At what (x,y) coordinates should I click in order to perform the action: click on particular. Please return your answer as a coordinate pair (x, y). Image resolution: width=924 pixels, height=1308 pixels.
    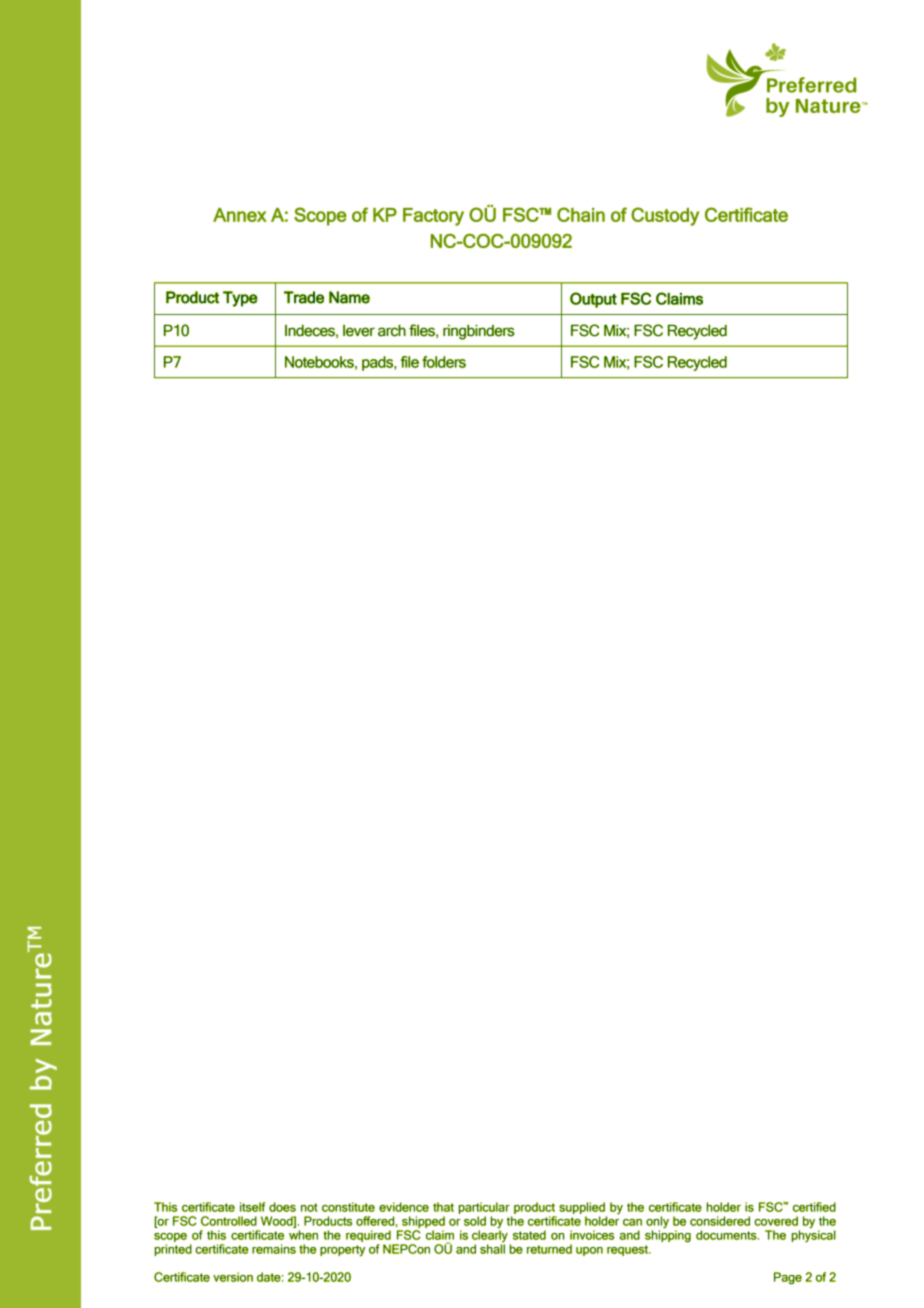
    Looking at the image, I should click on (484, 1208).
